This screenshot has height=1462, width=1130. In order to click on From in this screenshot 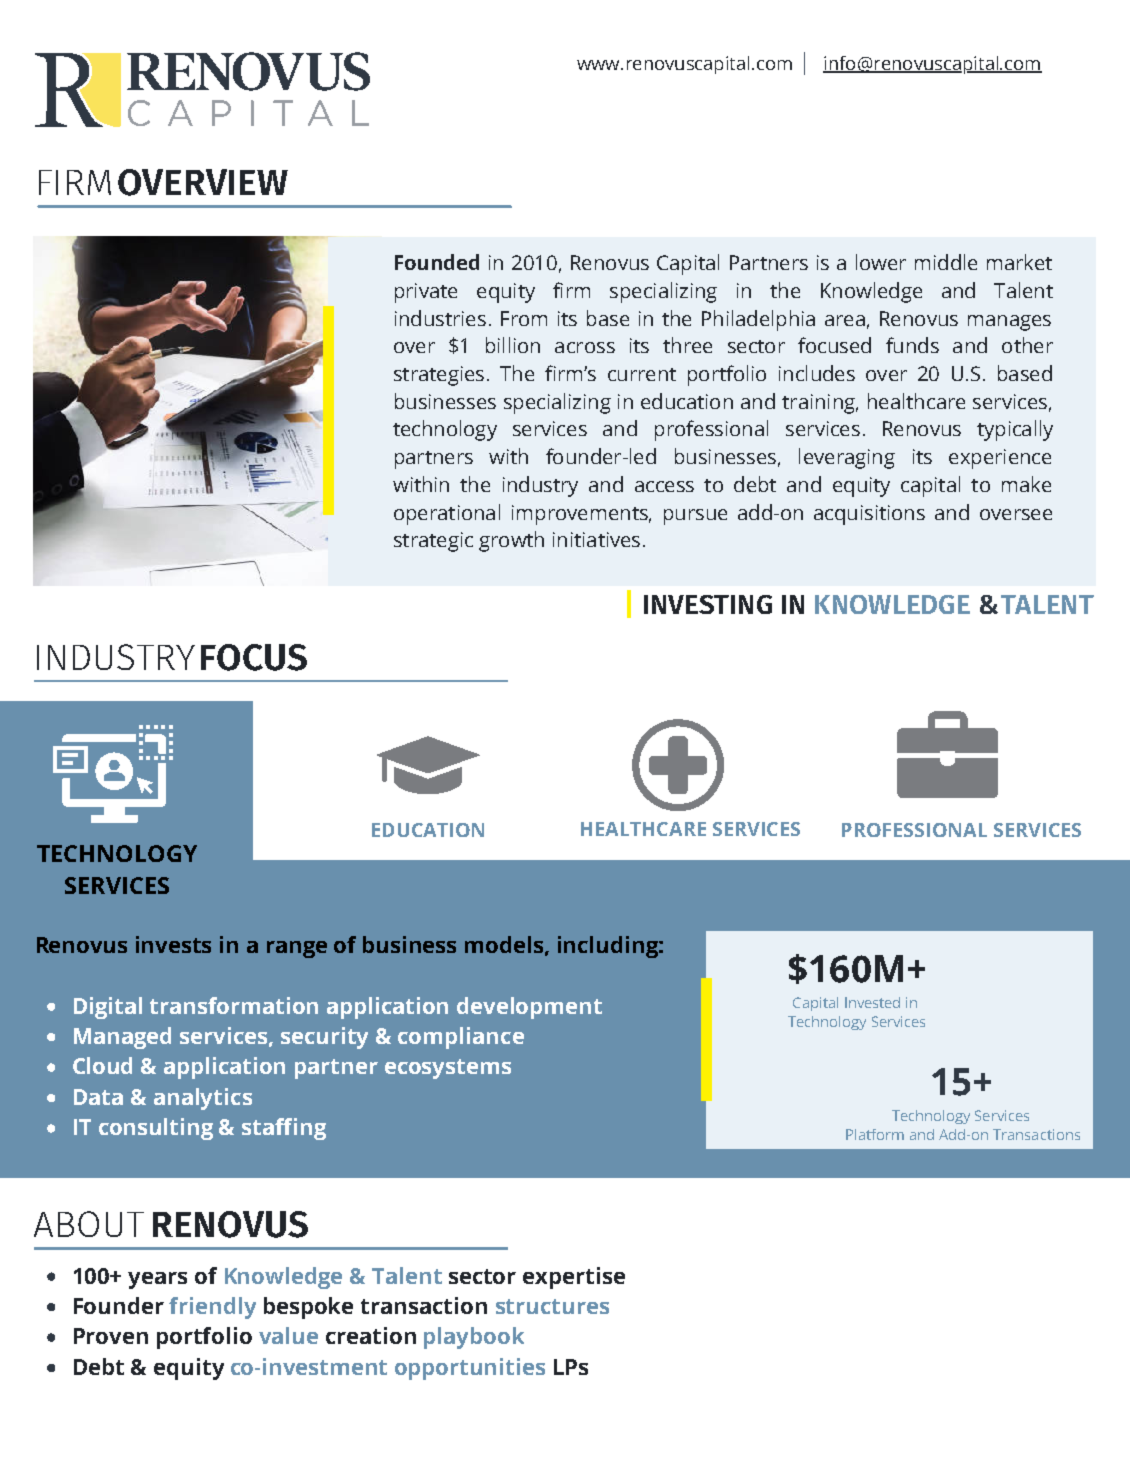, I will do `click(524, 318)`.
